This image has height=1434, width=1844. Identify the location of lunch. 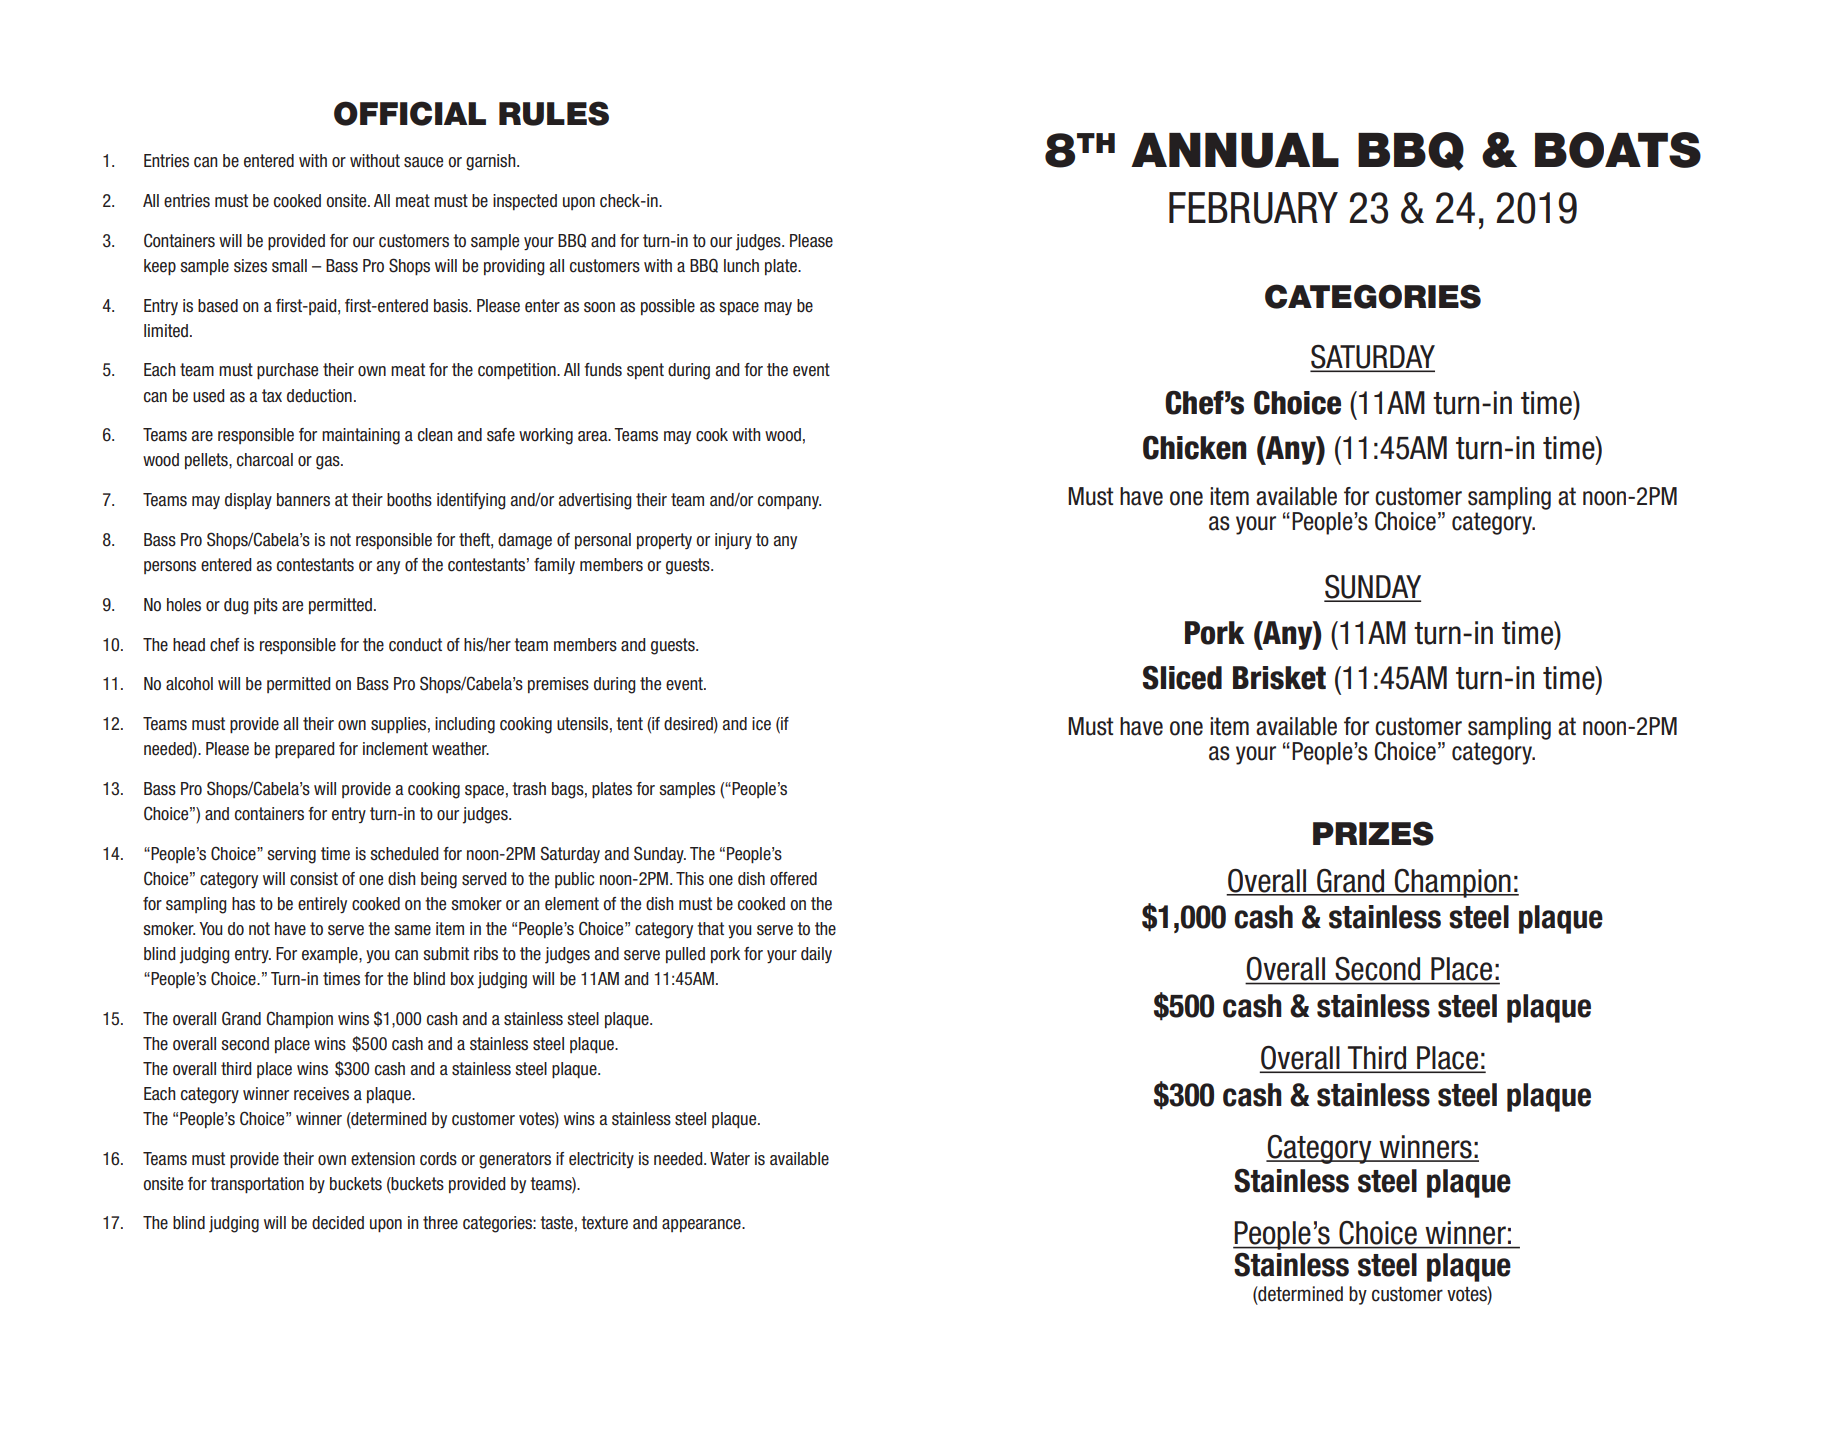
(741, 266).
